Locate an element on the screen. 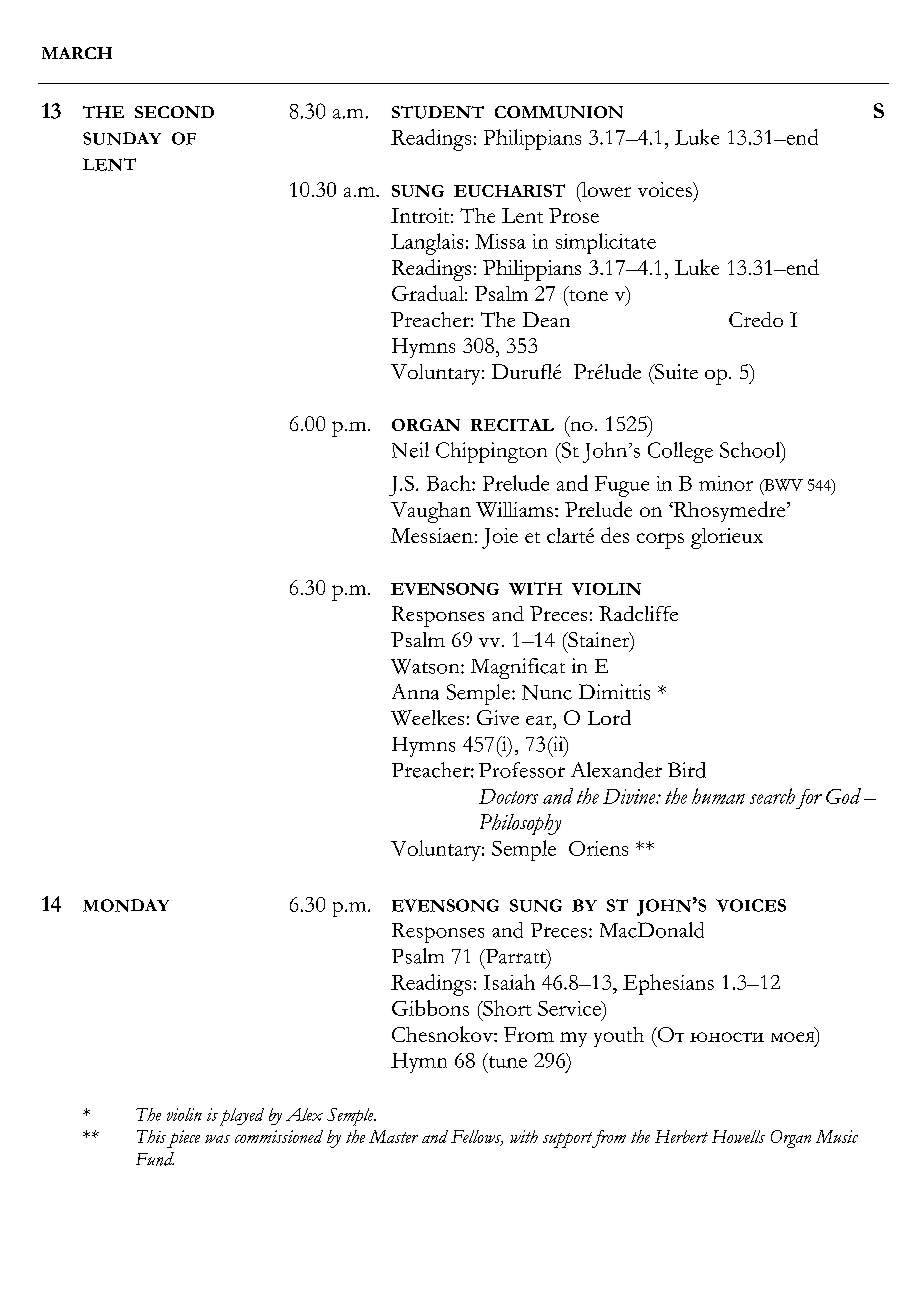  Joie is located at coordinates (500, 538).
